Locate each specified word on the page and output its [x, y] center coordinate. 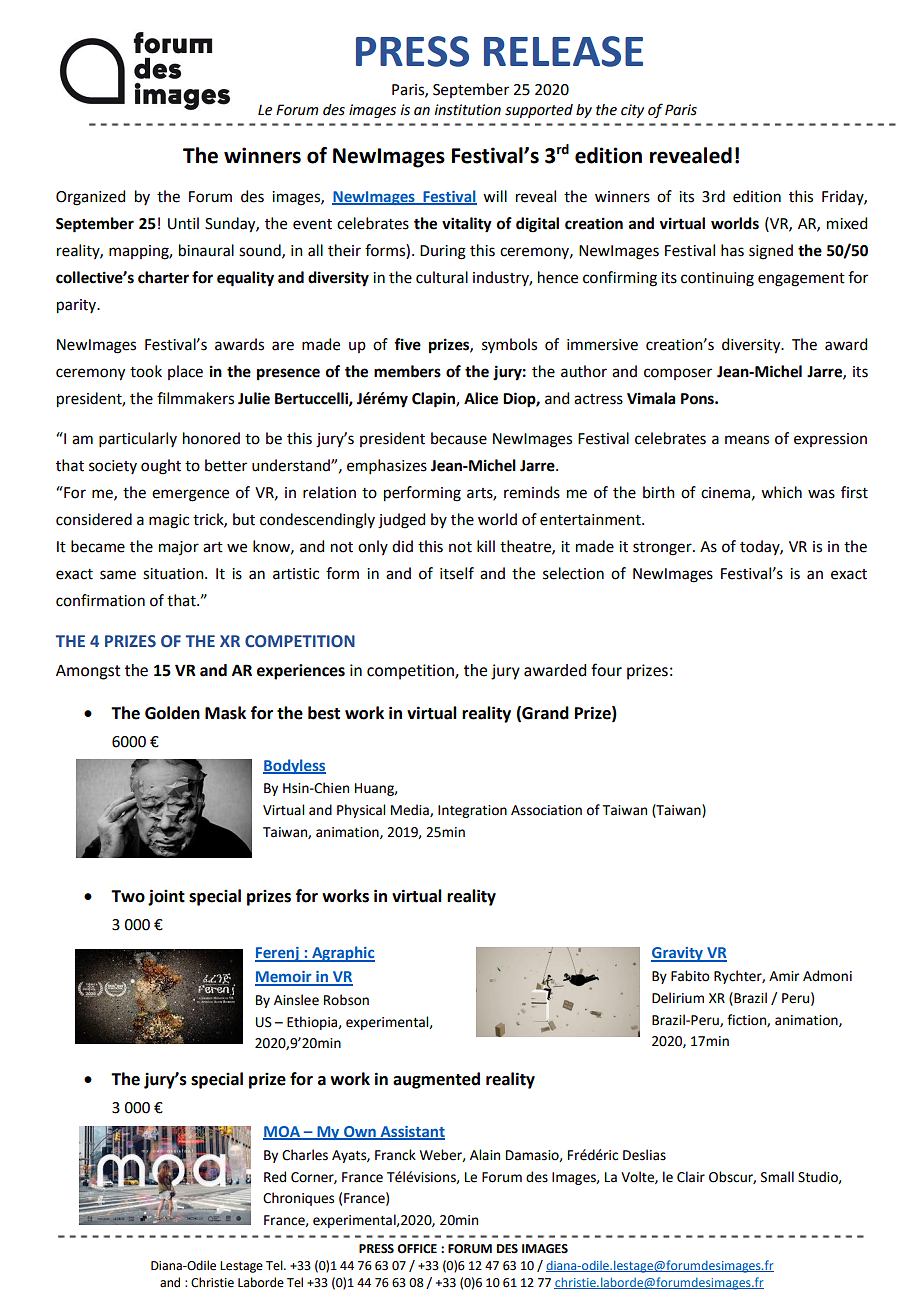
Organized [90, 198]
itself [457, 573]
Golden [172, 713]
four [606, 670]
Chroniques [298, 1199]
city [632, 111]
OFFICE [417, 1249]
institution [467, 110]
